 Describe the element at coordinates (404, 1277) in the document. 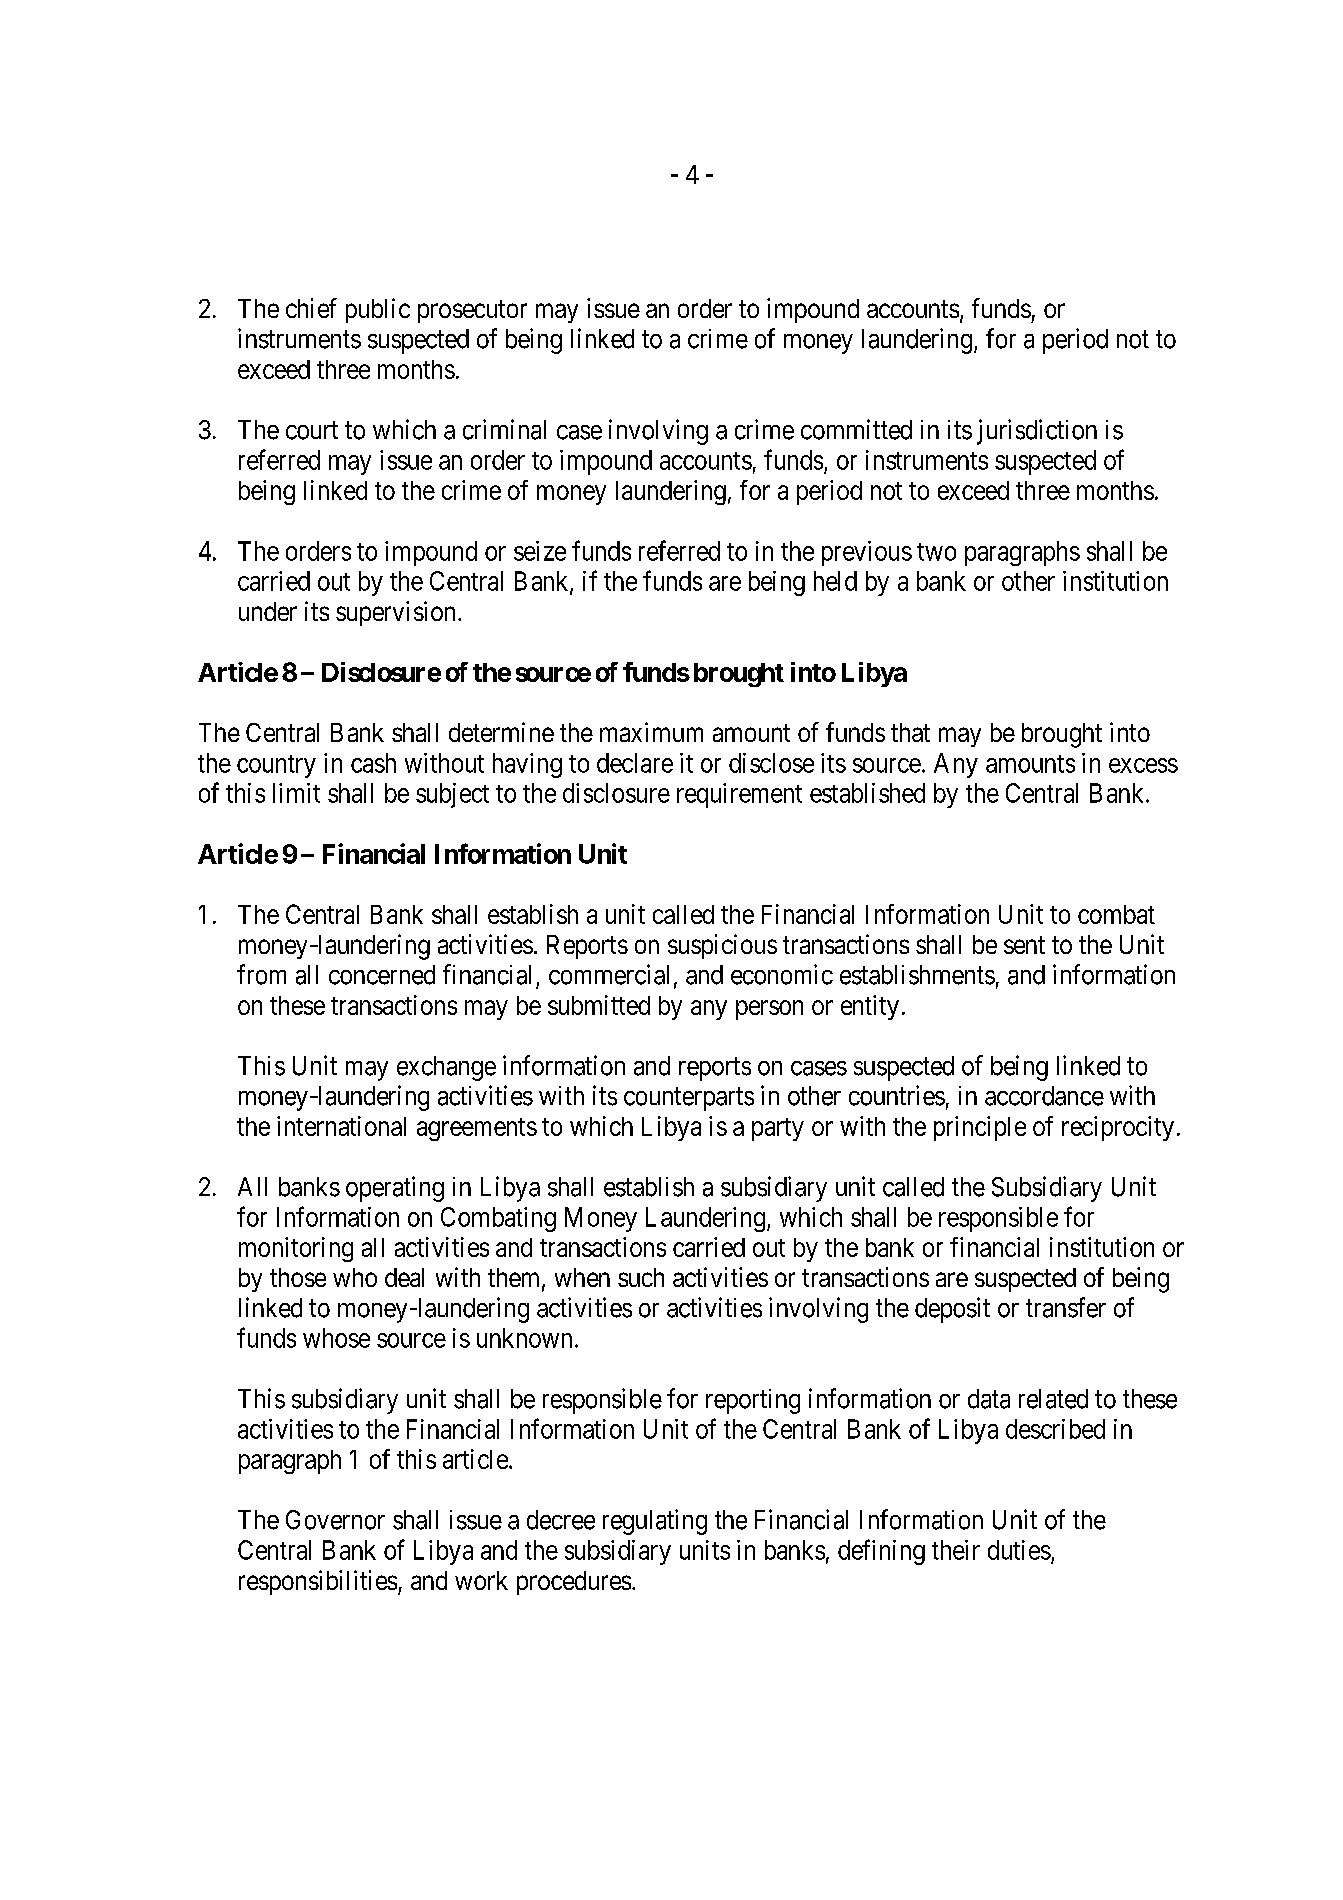

I see `deal` at that location.
